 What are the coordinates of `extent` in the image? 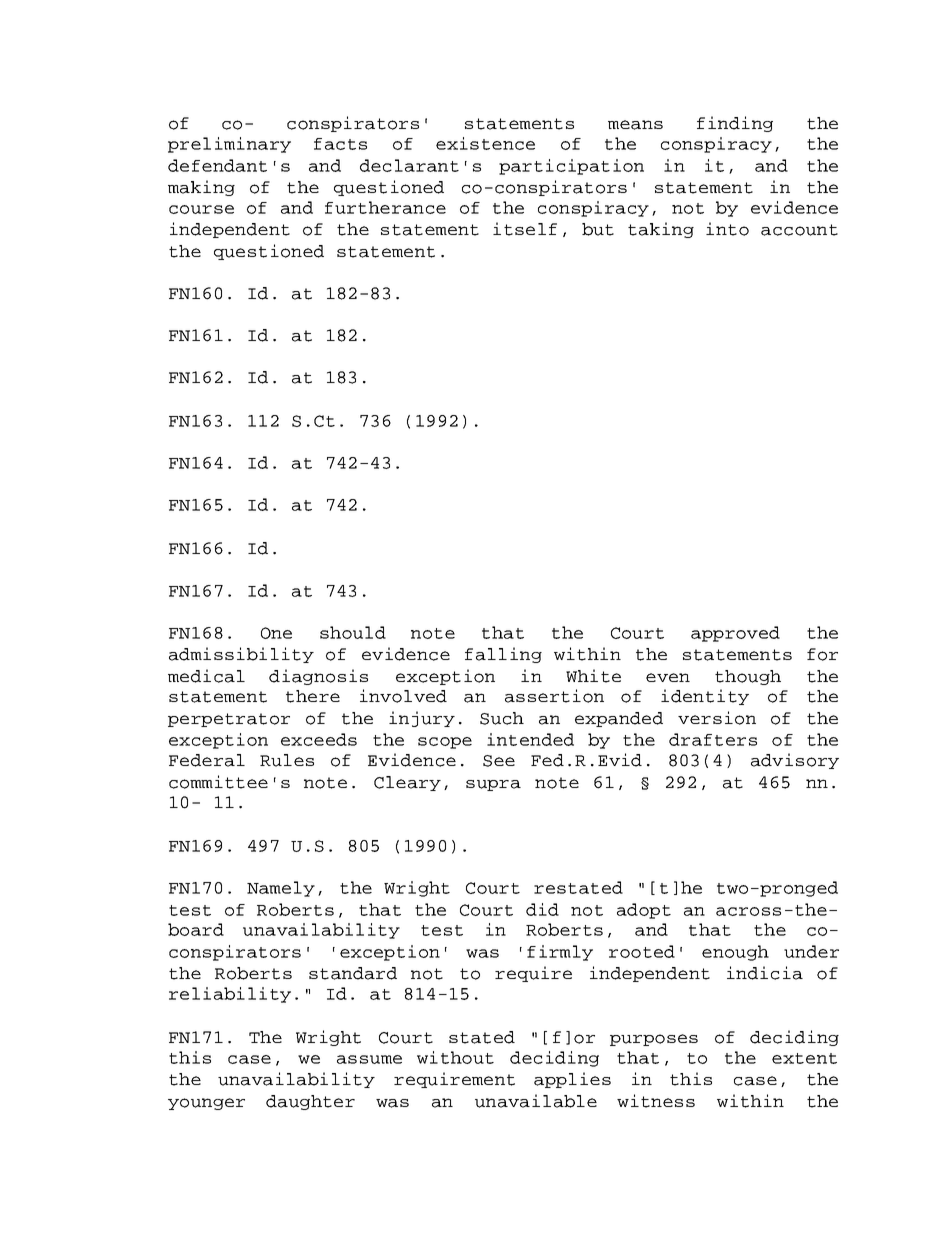 It's located at (804, 1058).
